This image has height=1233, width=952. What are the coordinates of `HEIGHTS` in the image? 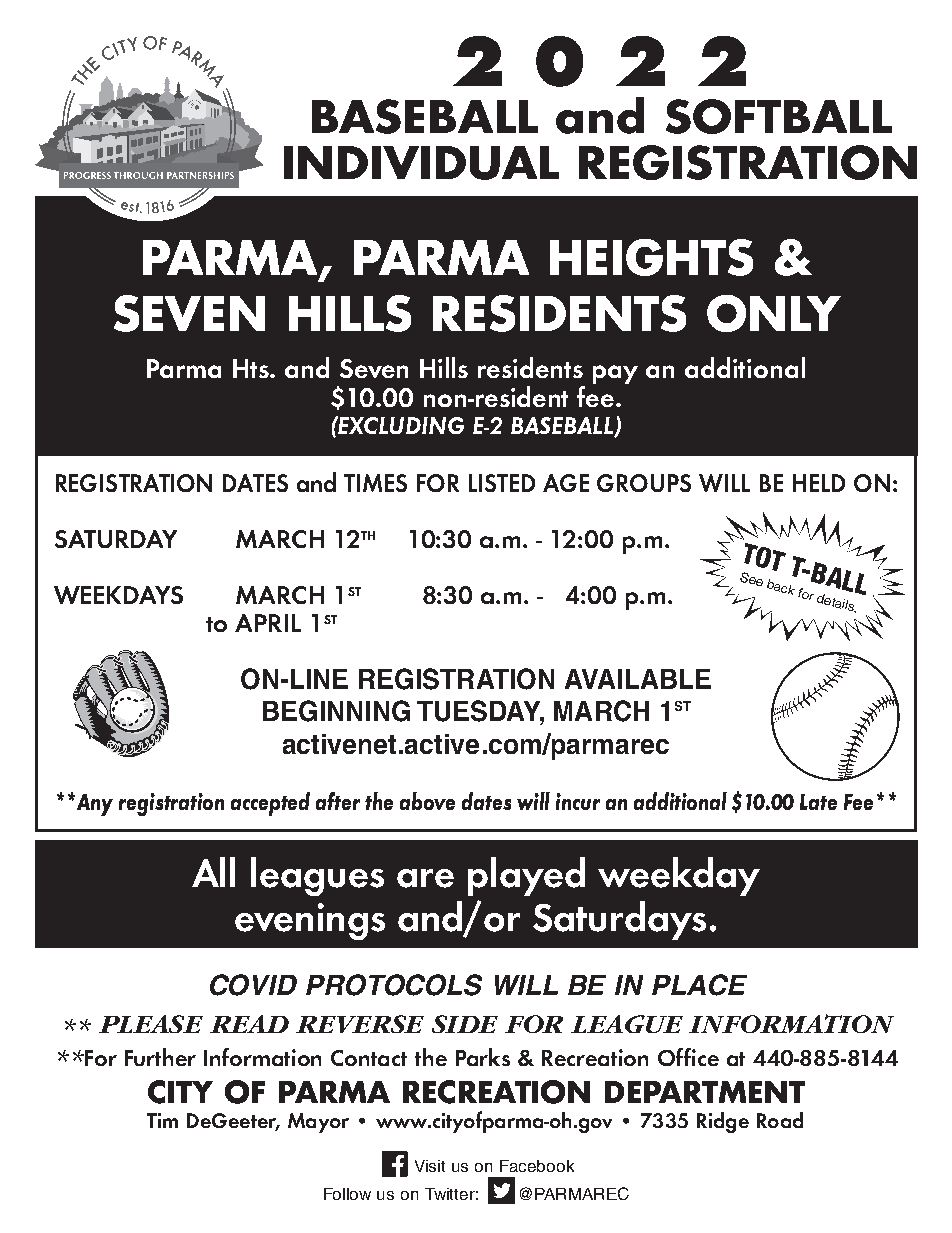 It's located at (651, 257).
